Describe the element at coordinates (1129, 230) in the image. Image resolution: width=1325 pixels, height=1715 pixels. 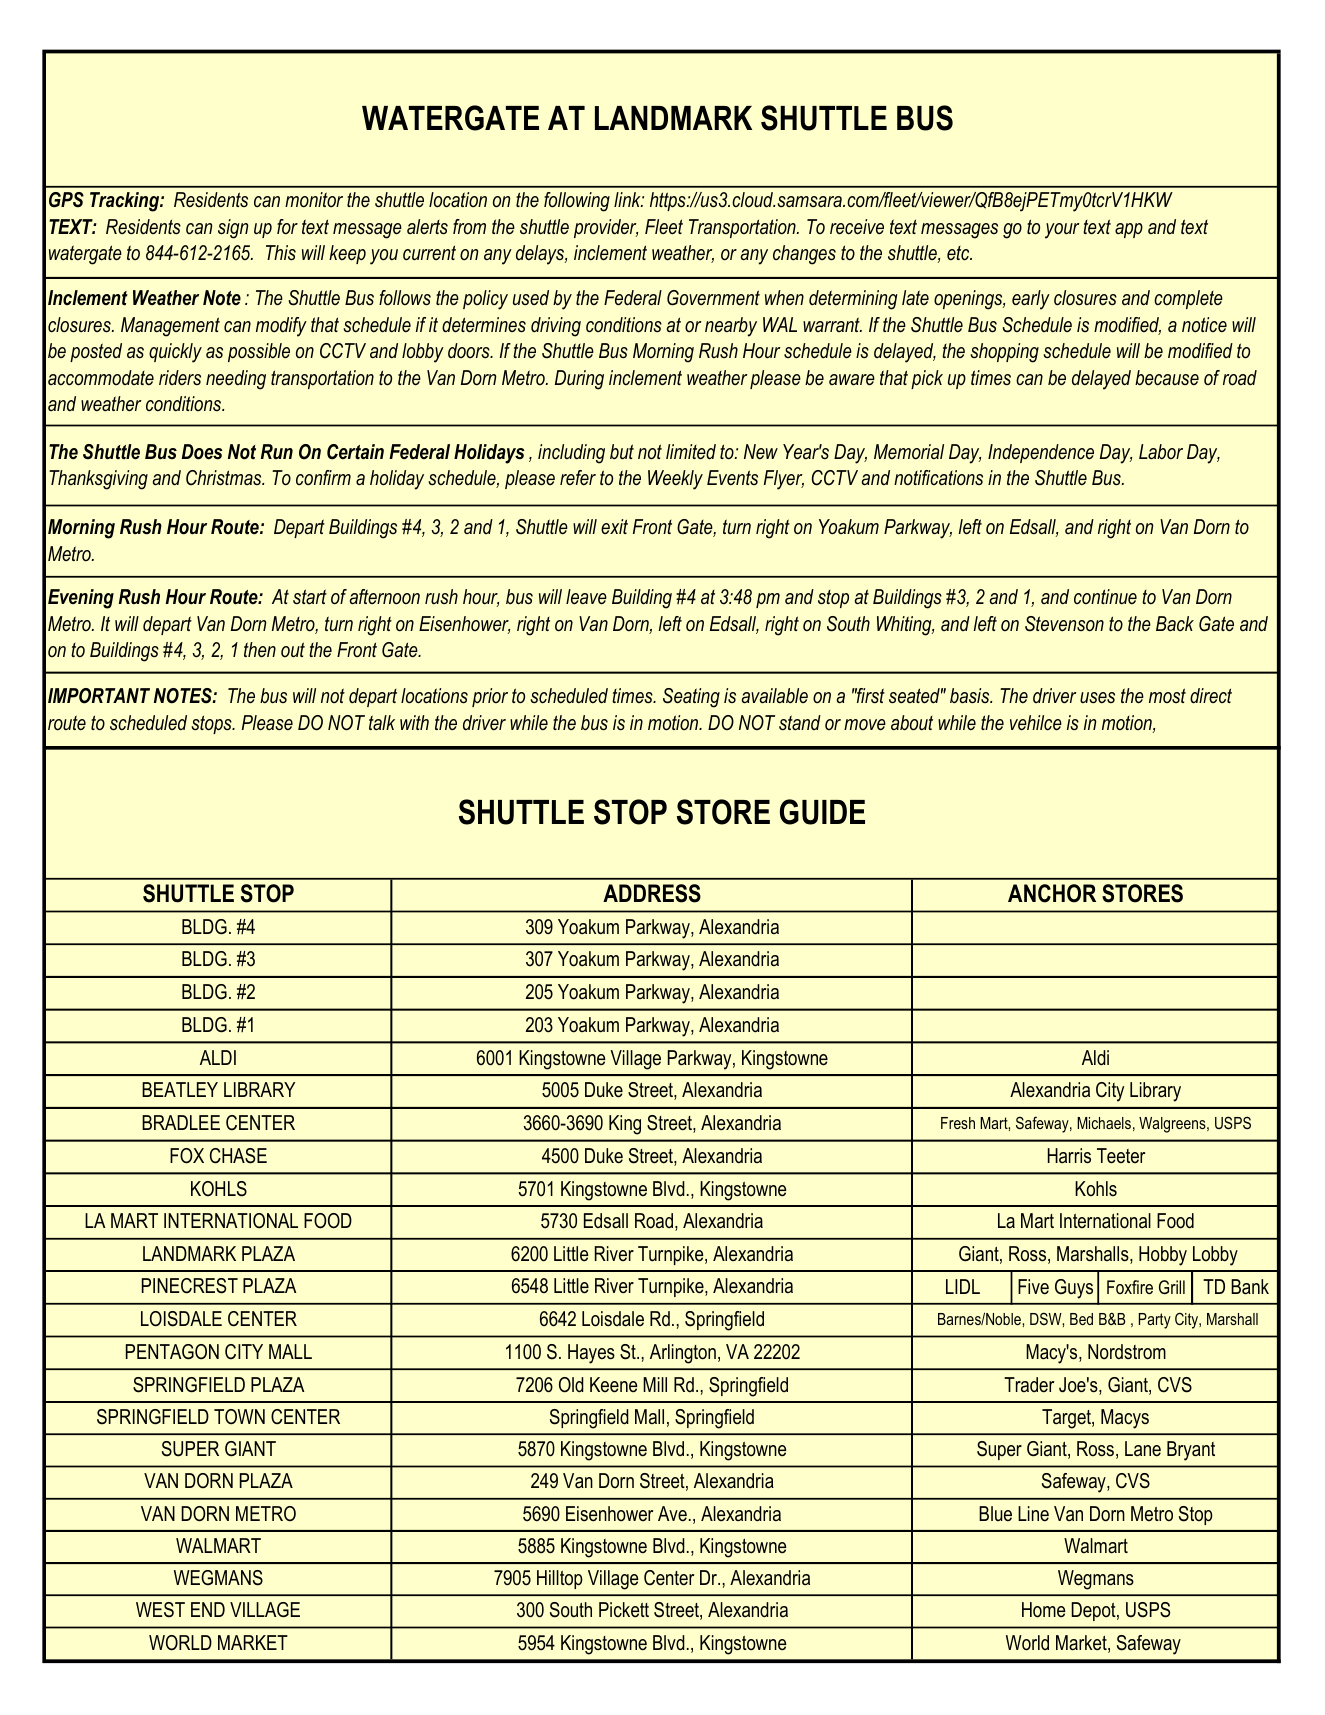
I see `app` at that location.
